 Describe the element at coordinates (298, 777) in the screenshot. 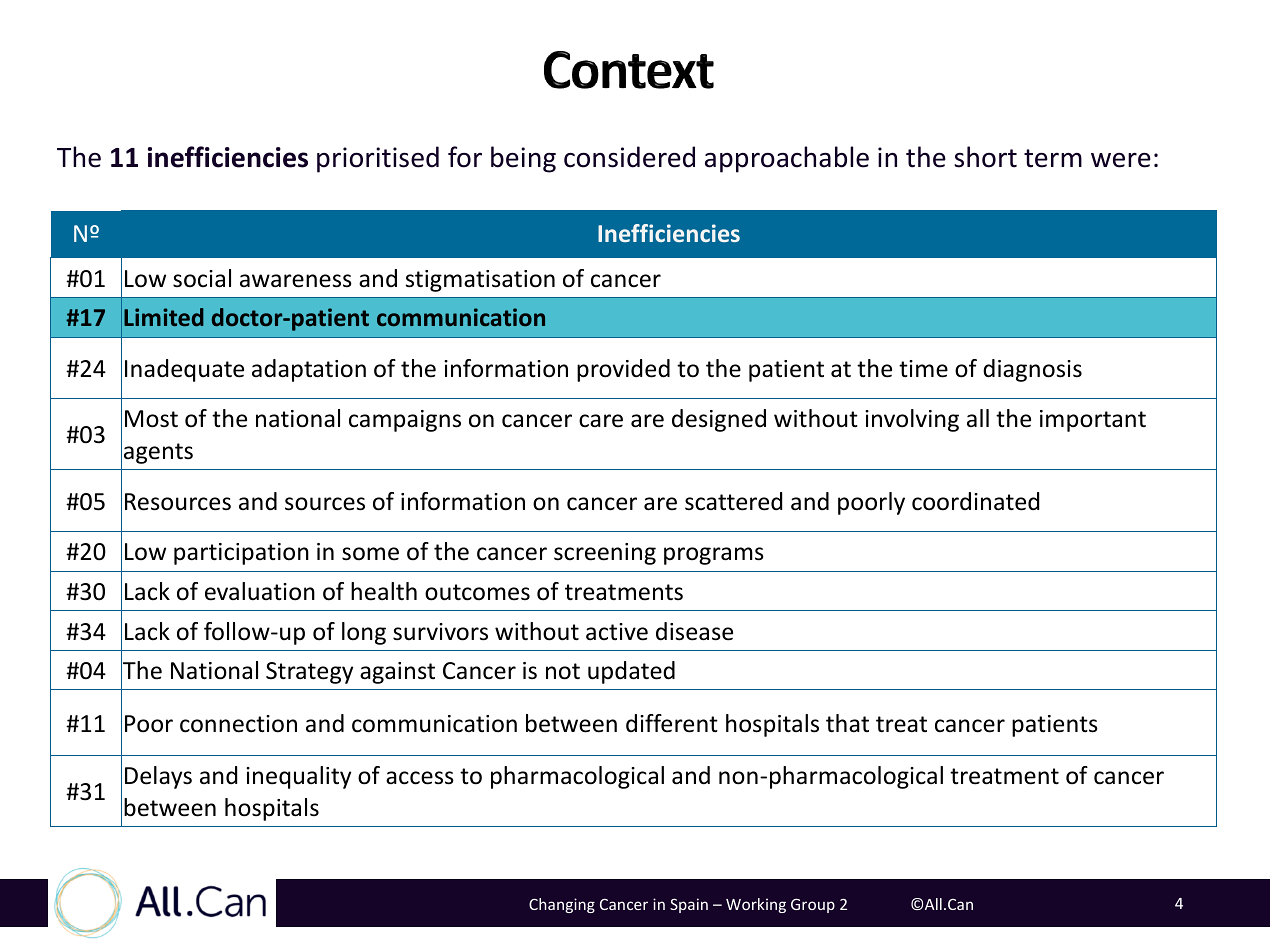

I see `inequality` at that location.
